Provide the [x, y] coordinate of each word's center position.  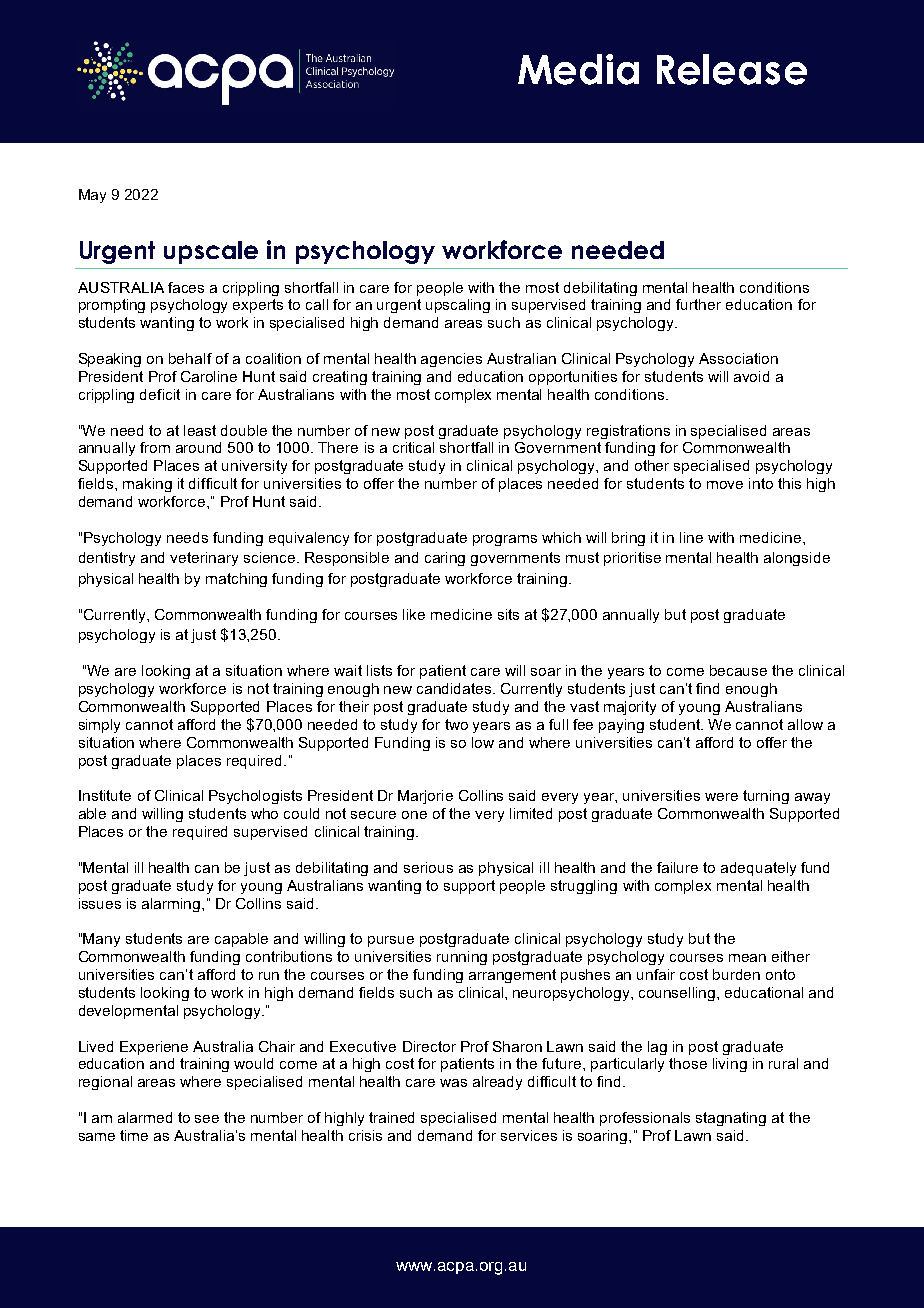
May [92, 196]
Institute [105, 795]
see [207, 1119]
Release [732, 69]
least [200, 430]
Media [578, 69]
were [721, 797]
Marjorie [425, 797]
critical [413, 447]
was [453, 1083]
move [725, 485]
